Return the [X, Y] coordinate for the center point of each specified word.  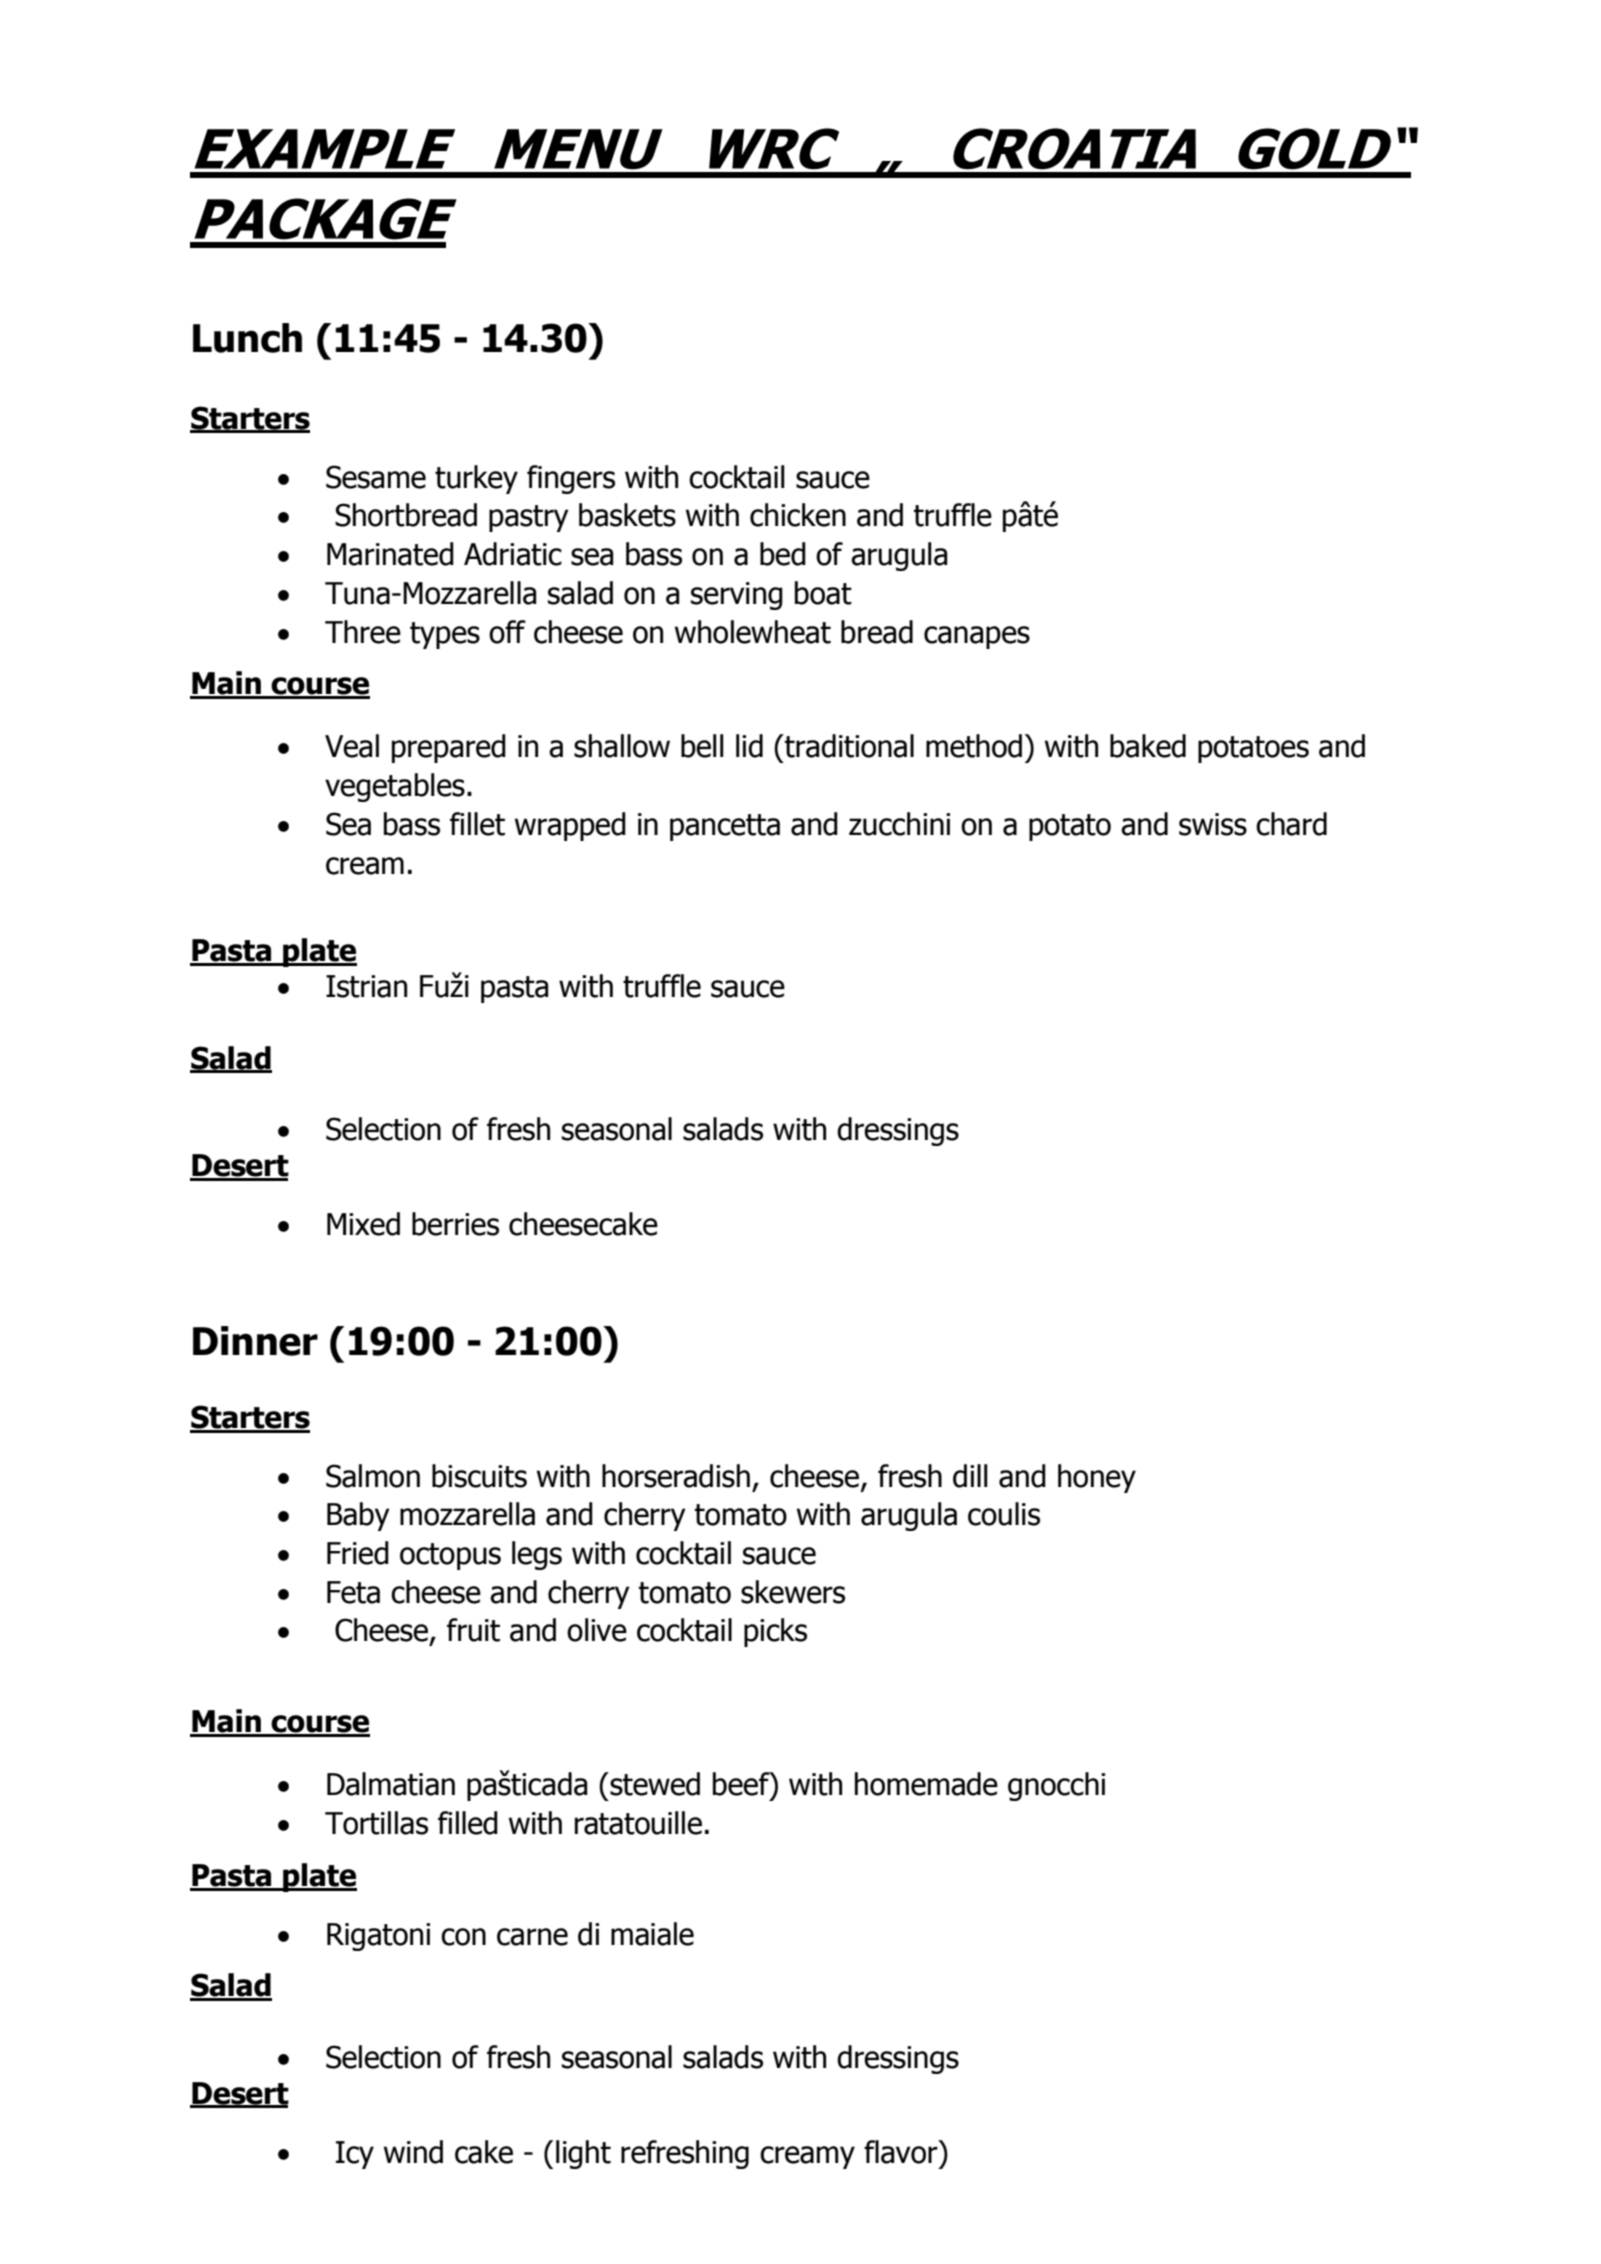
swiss [1213, 824]
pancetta [725, 827]
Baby [358, 1516]
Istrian [366, 986]
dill [970, 1476]
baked [1148, 746]
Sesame [376, 477]
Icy [355, 2155]
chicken [798, 515]
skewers [793, 1592]
